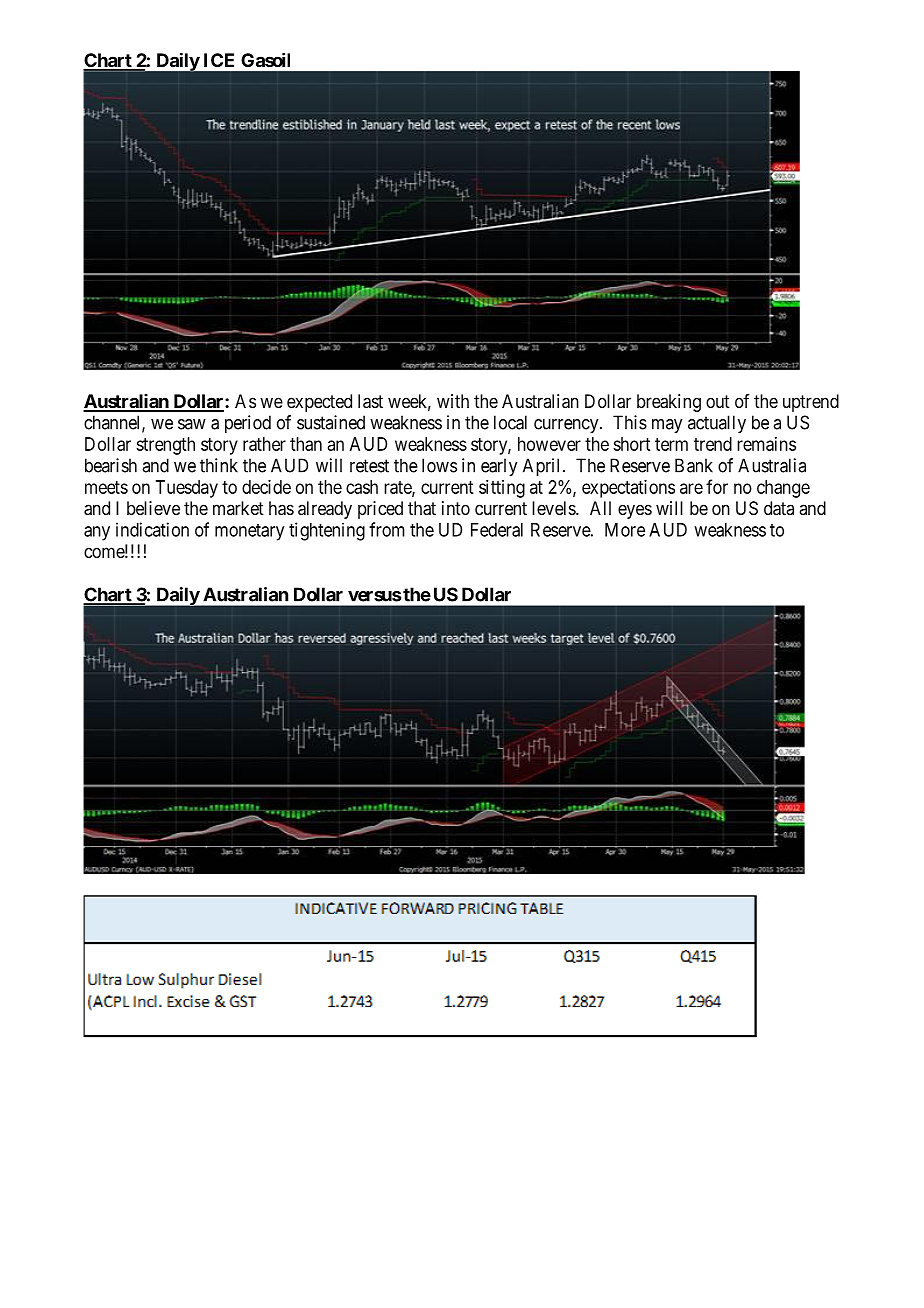 The width and height of the image is (924, 1308). What do you see at coordinates (187, 489) in the image?
I see `Tuesday` at bounding box center [187, 489].
